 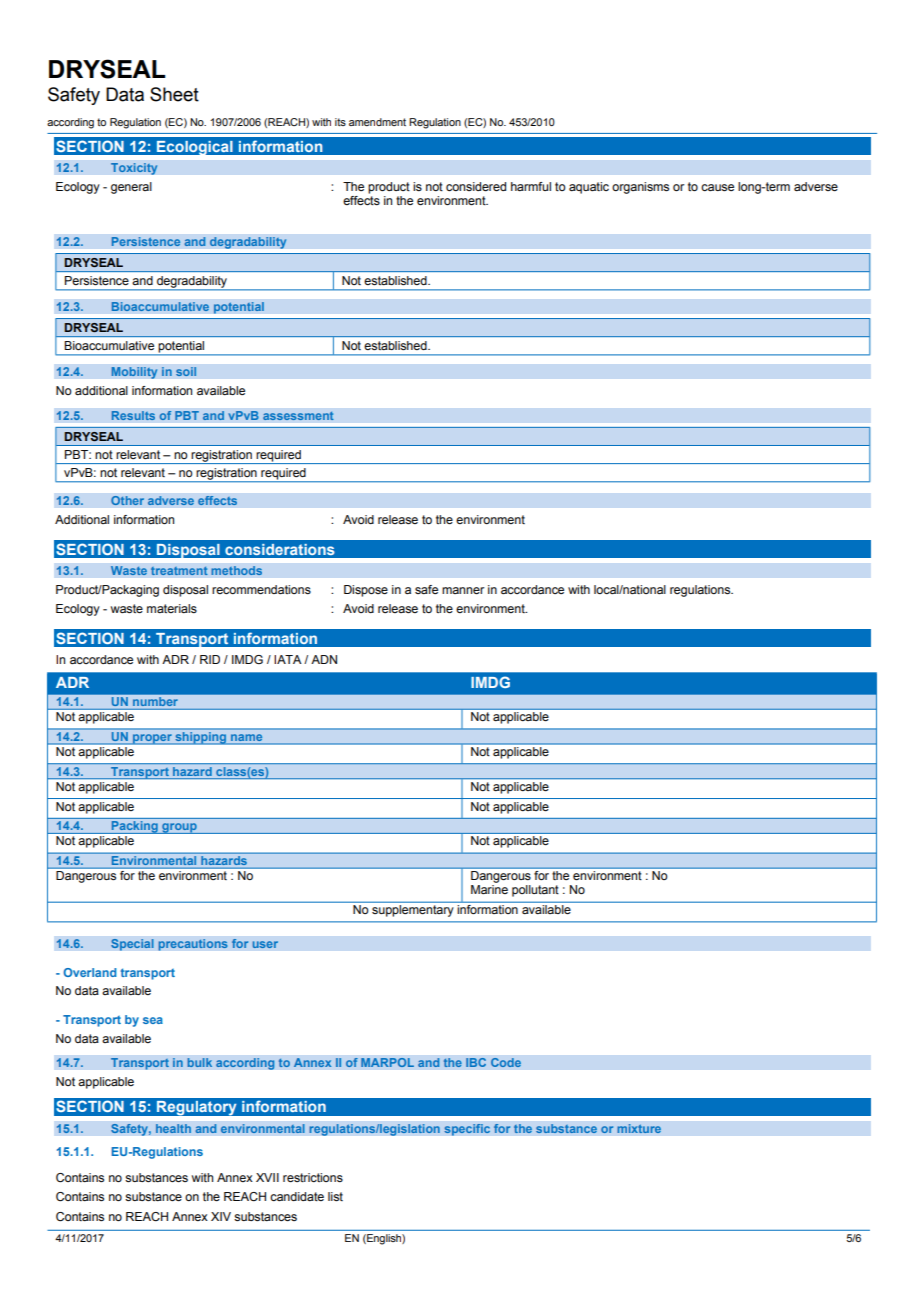 What do you see at coordinates (535, 891) in the page?
I see `pollutant` at bounding box center [535, 891].
